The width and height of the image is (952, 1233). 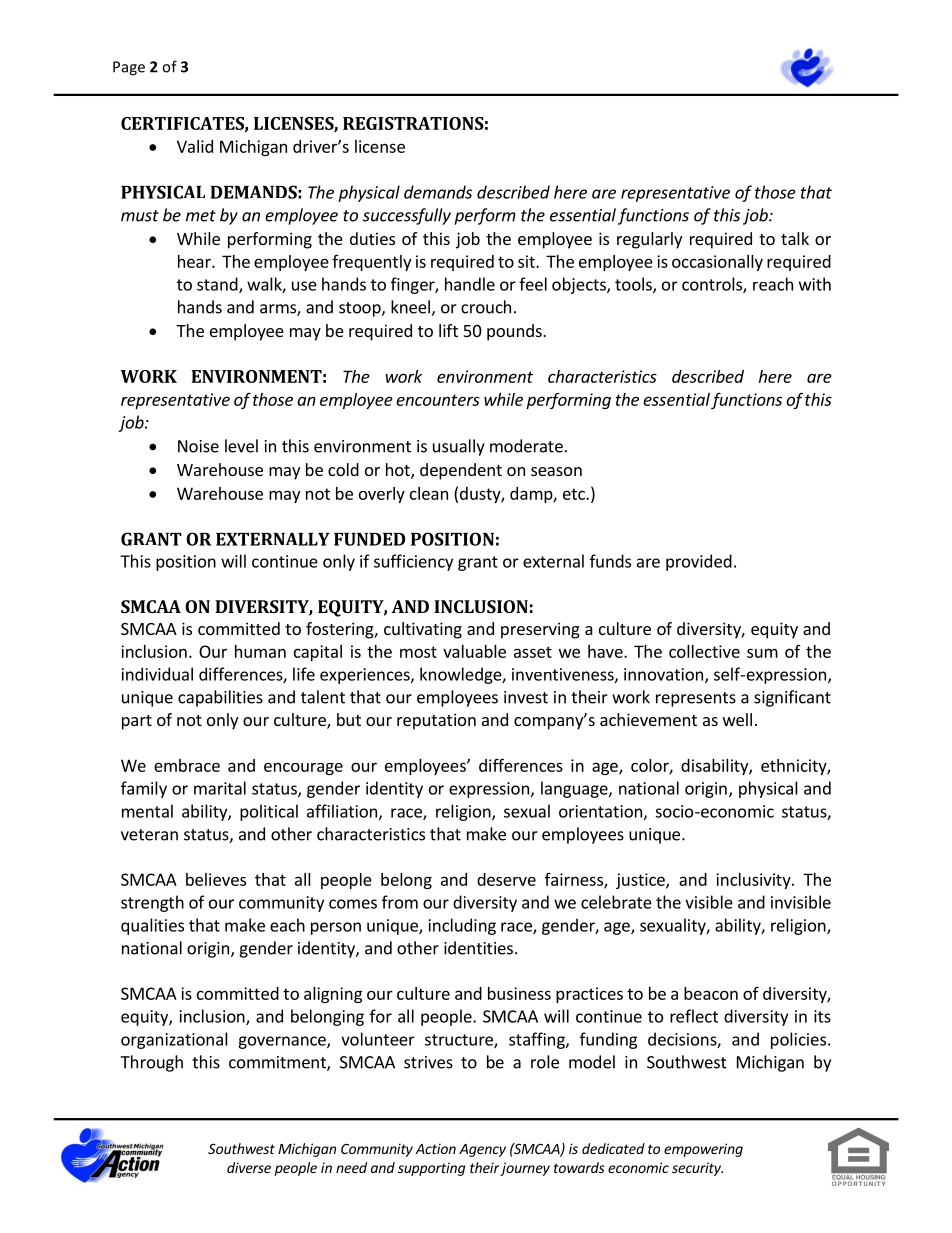 What do you see at coordinates (482, 1150) in the image?
I see `Agency` at bounding box center [482, 1150].
